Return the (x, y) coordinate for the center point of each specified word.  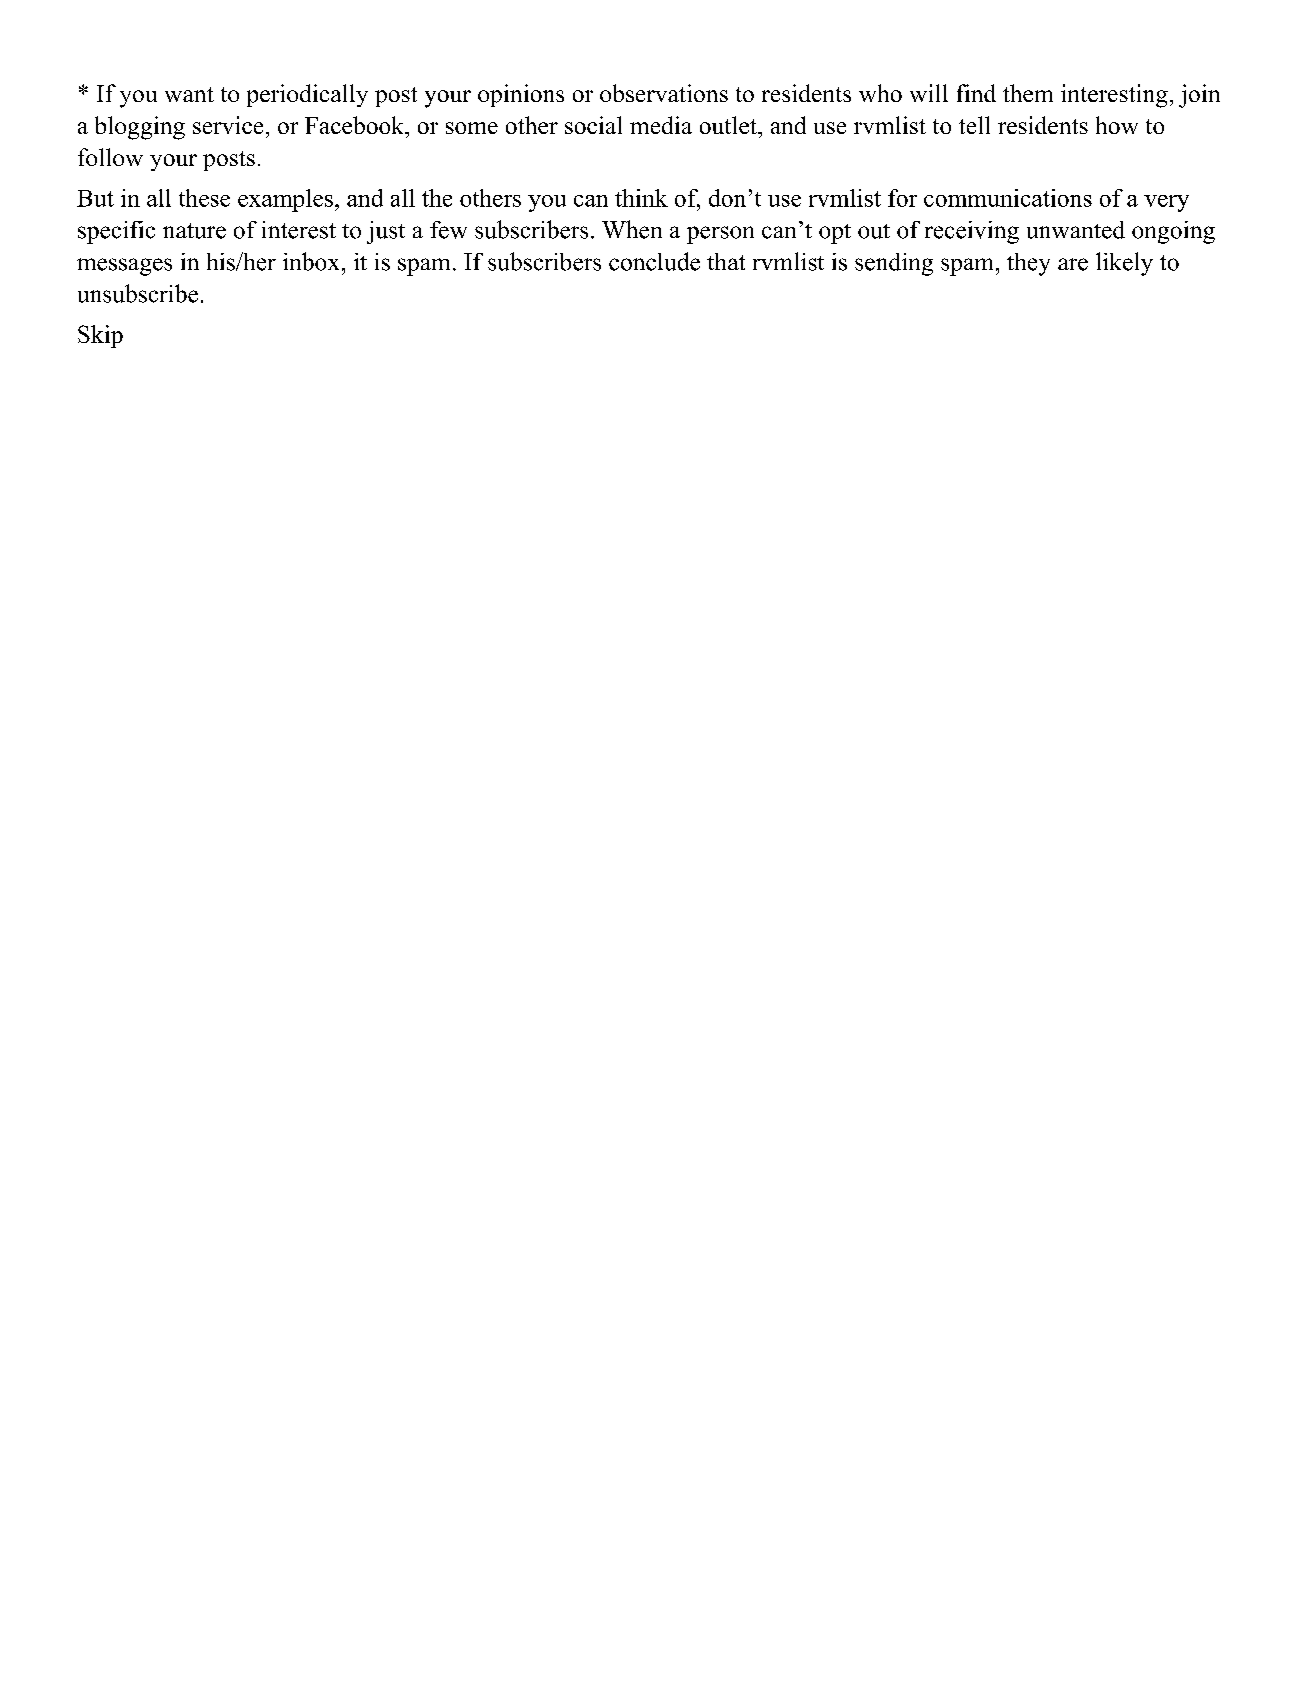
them (1028, 93)
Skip (100, 336)
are (1073, 264)
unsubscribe (138, 293)
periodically (307, 95)
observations (664, 93)
